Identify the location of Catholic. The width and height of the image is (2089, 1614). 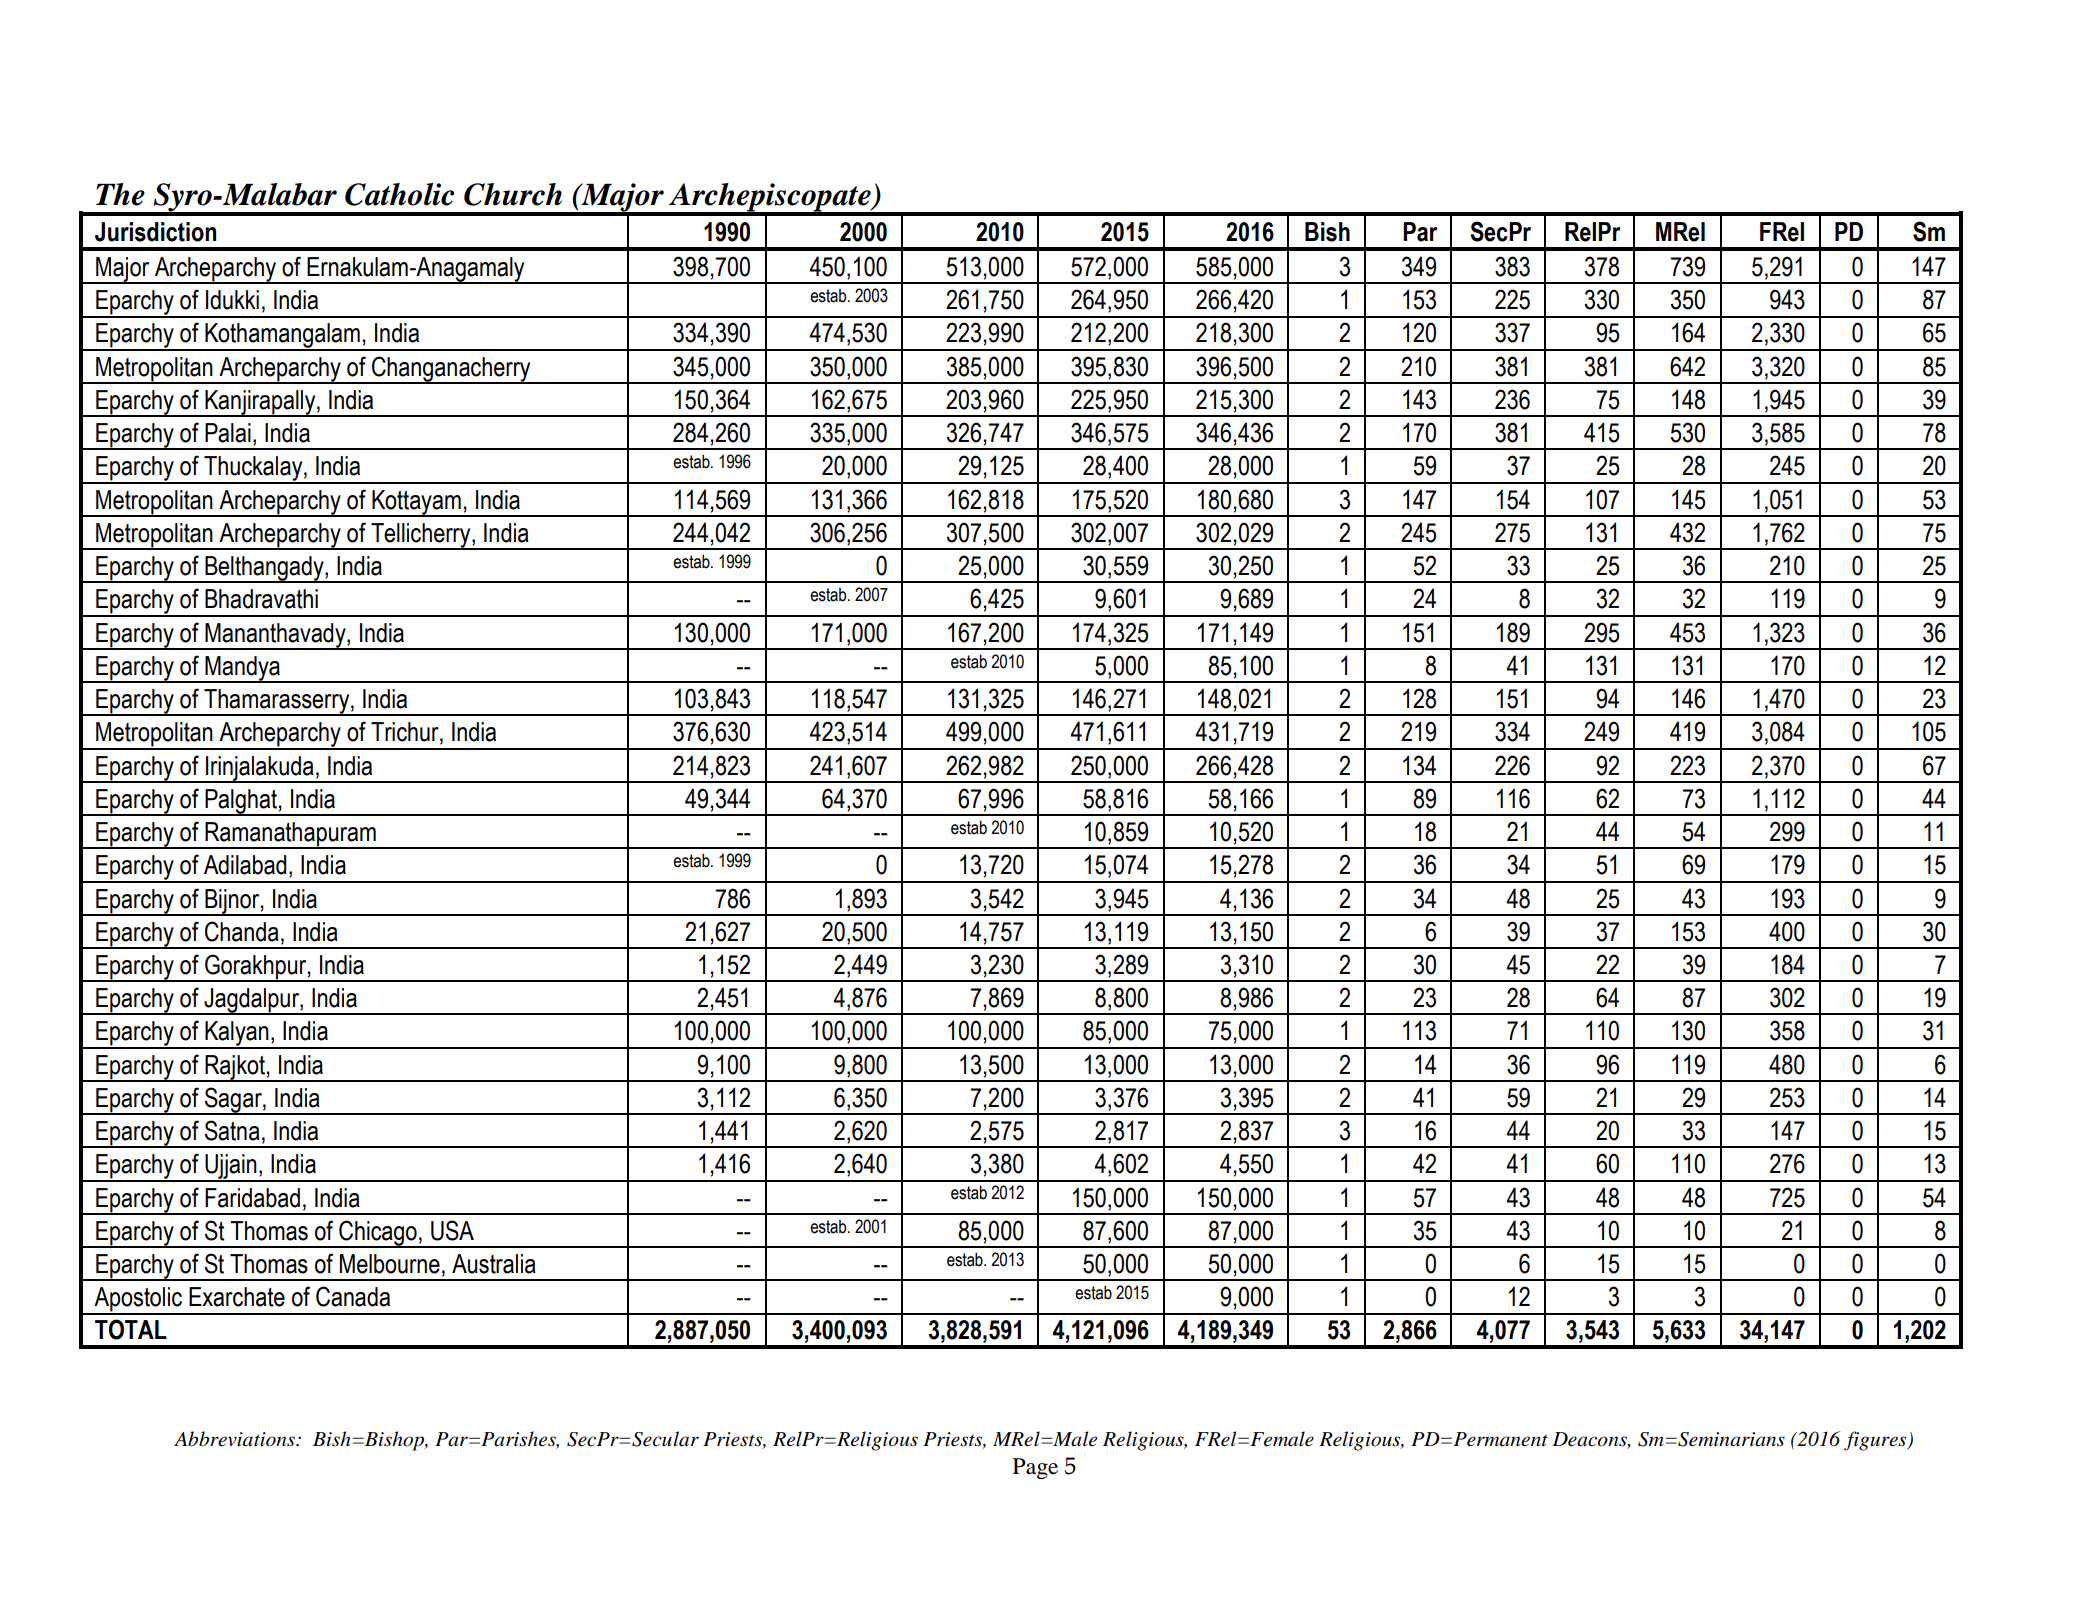
(399, 194).
